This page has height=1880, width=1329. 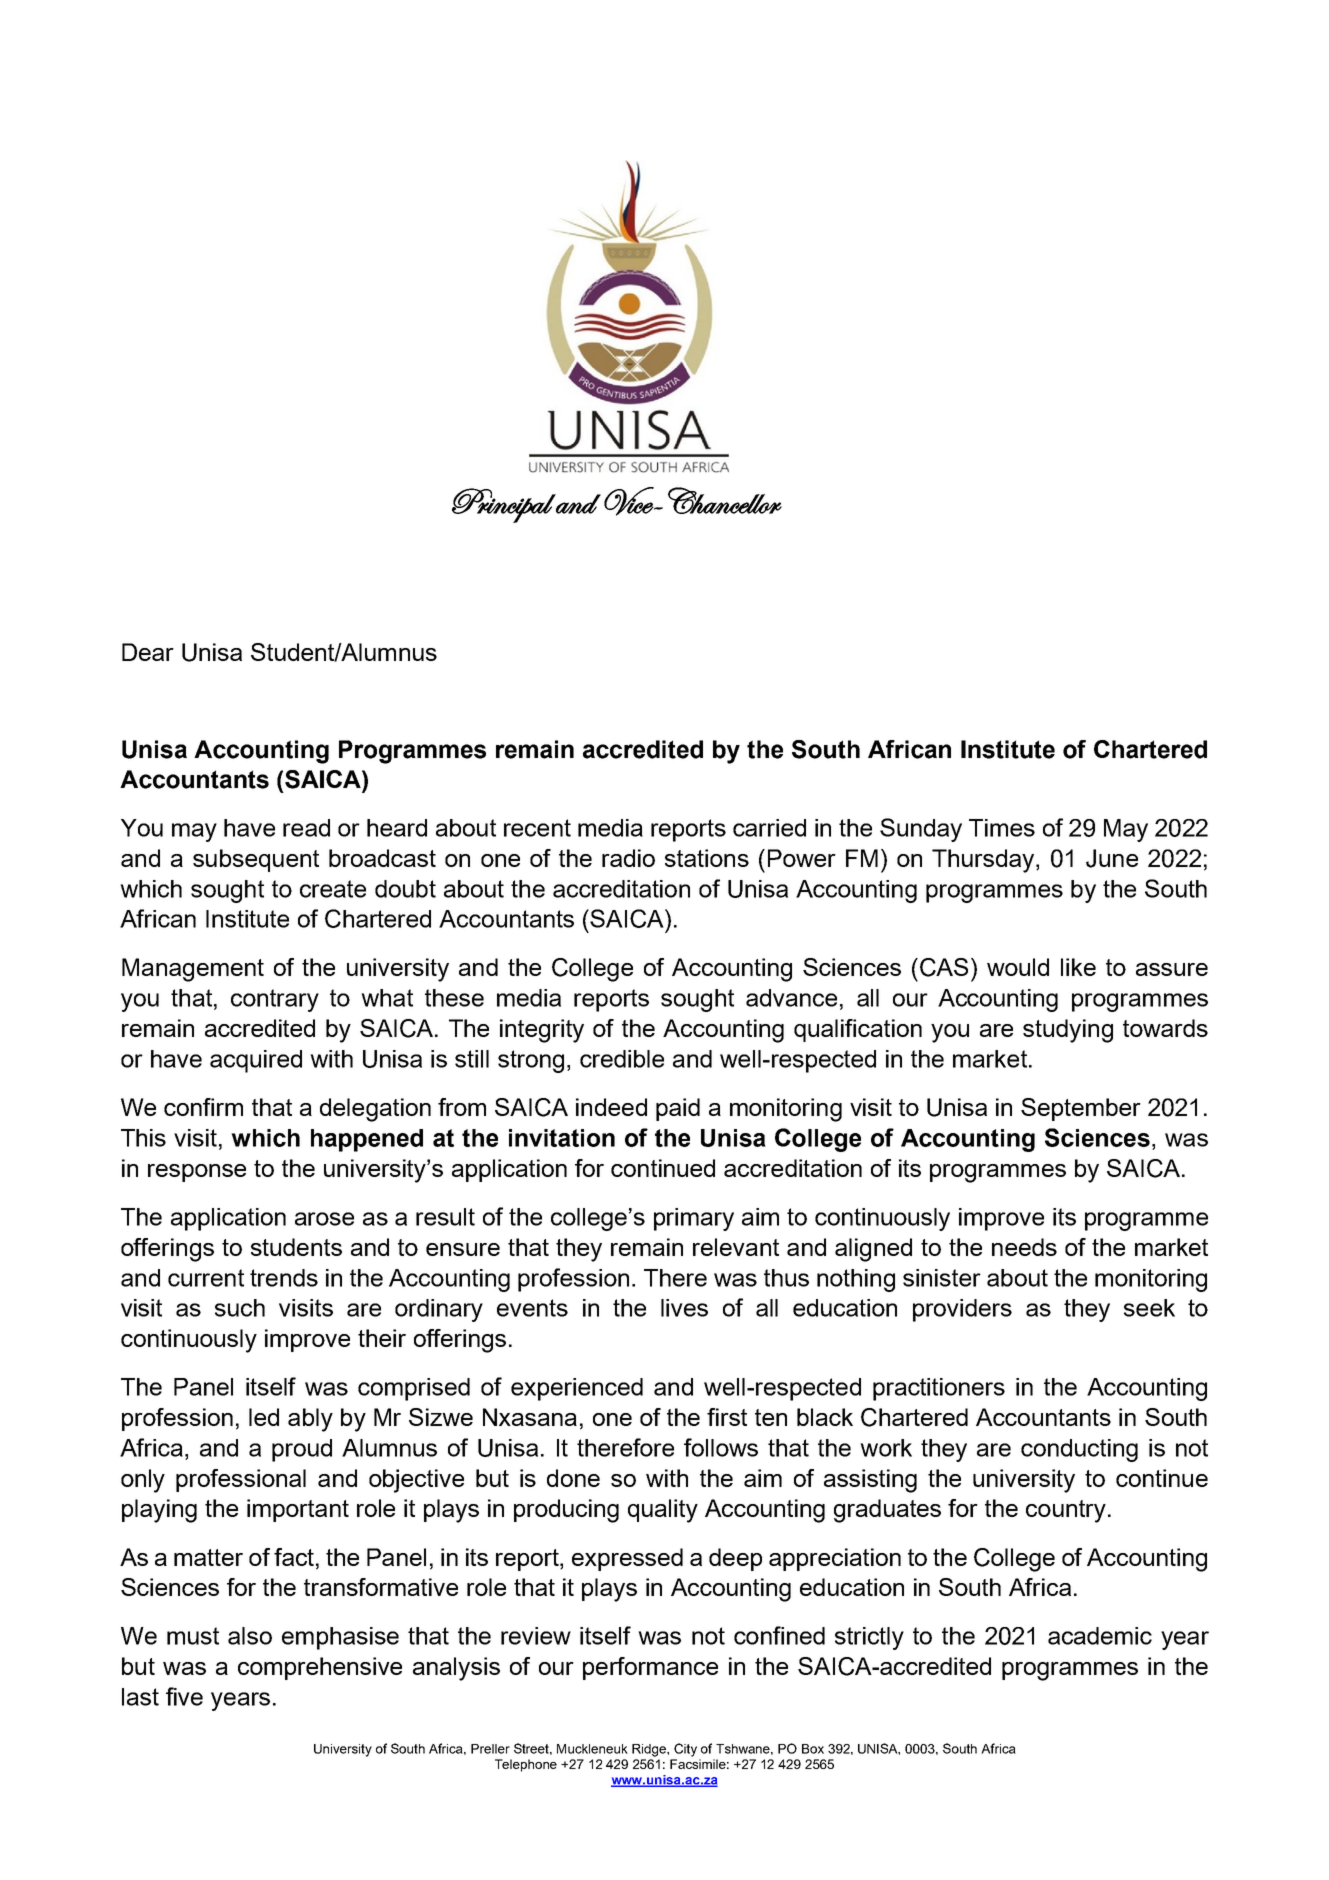 I want to click on needs, so click(x=1024, y=1247).
